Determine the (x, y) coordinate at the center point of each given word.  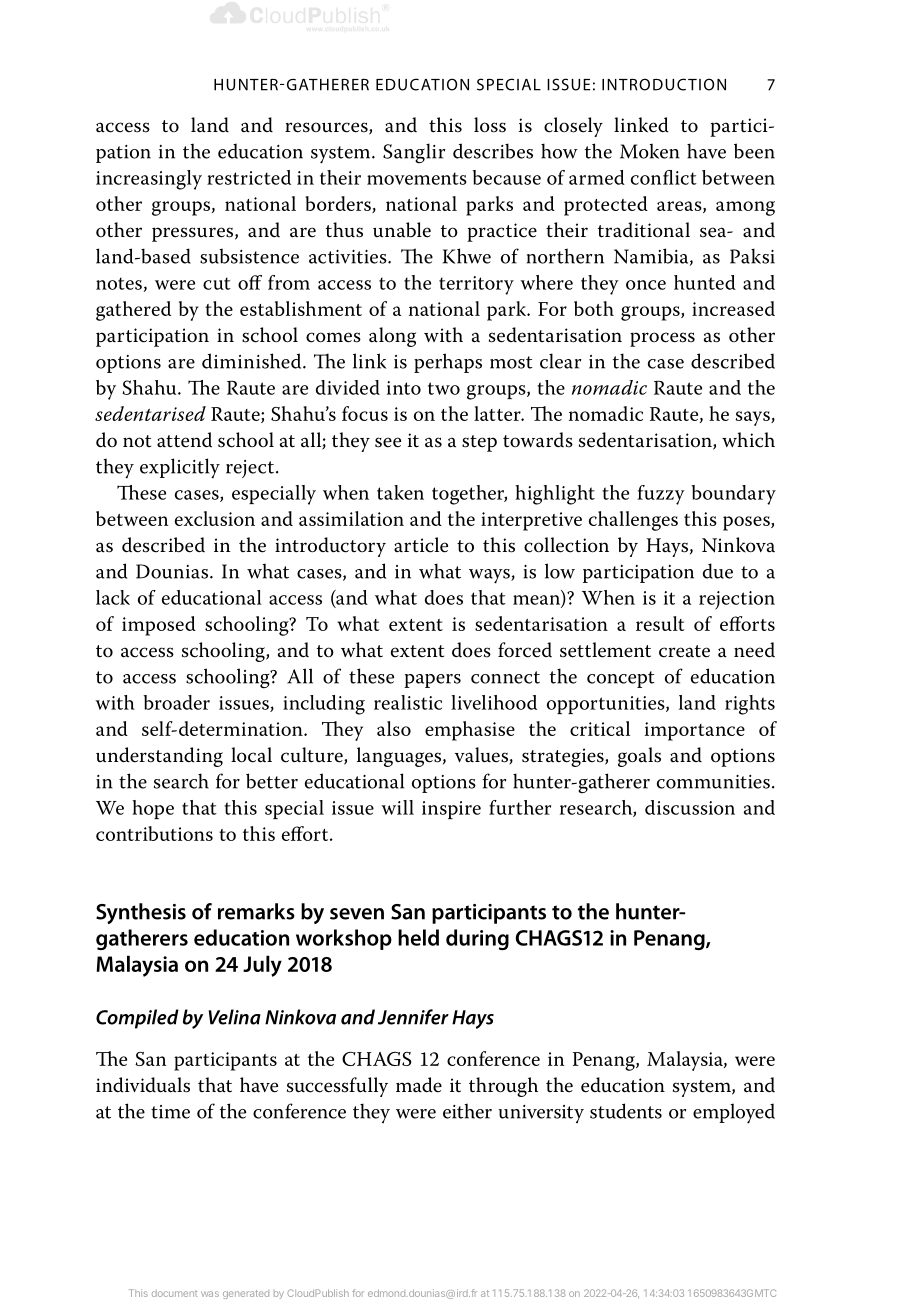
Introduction (664, 84)
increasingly (149, 180)
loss (490, 125)
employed (734, 1113)
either (467, 1111)
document (174, 1293)
